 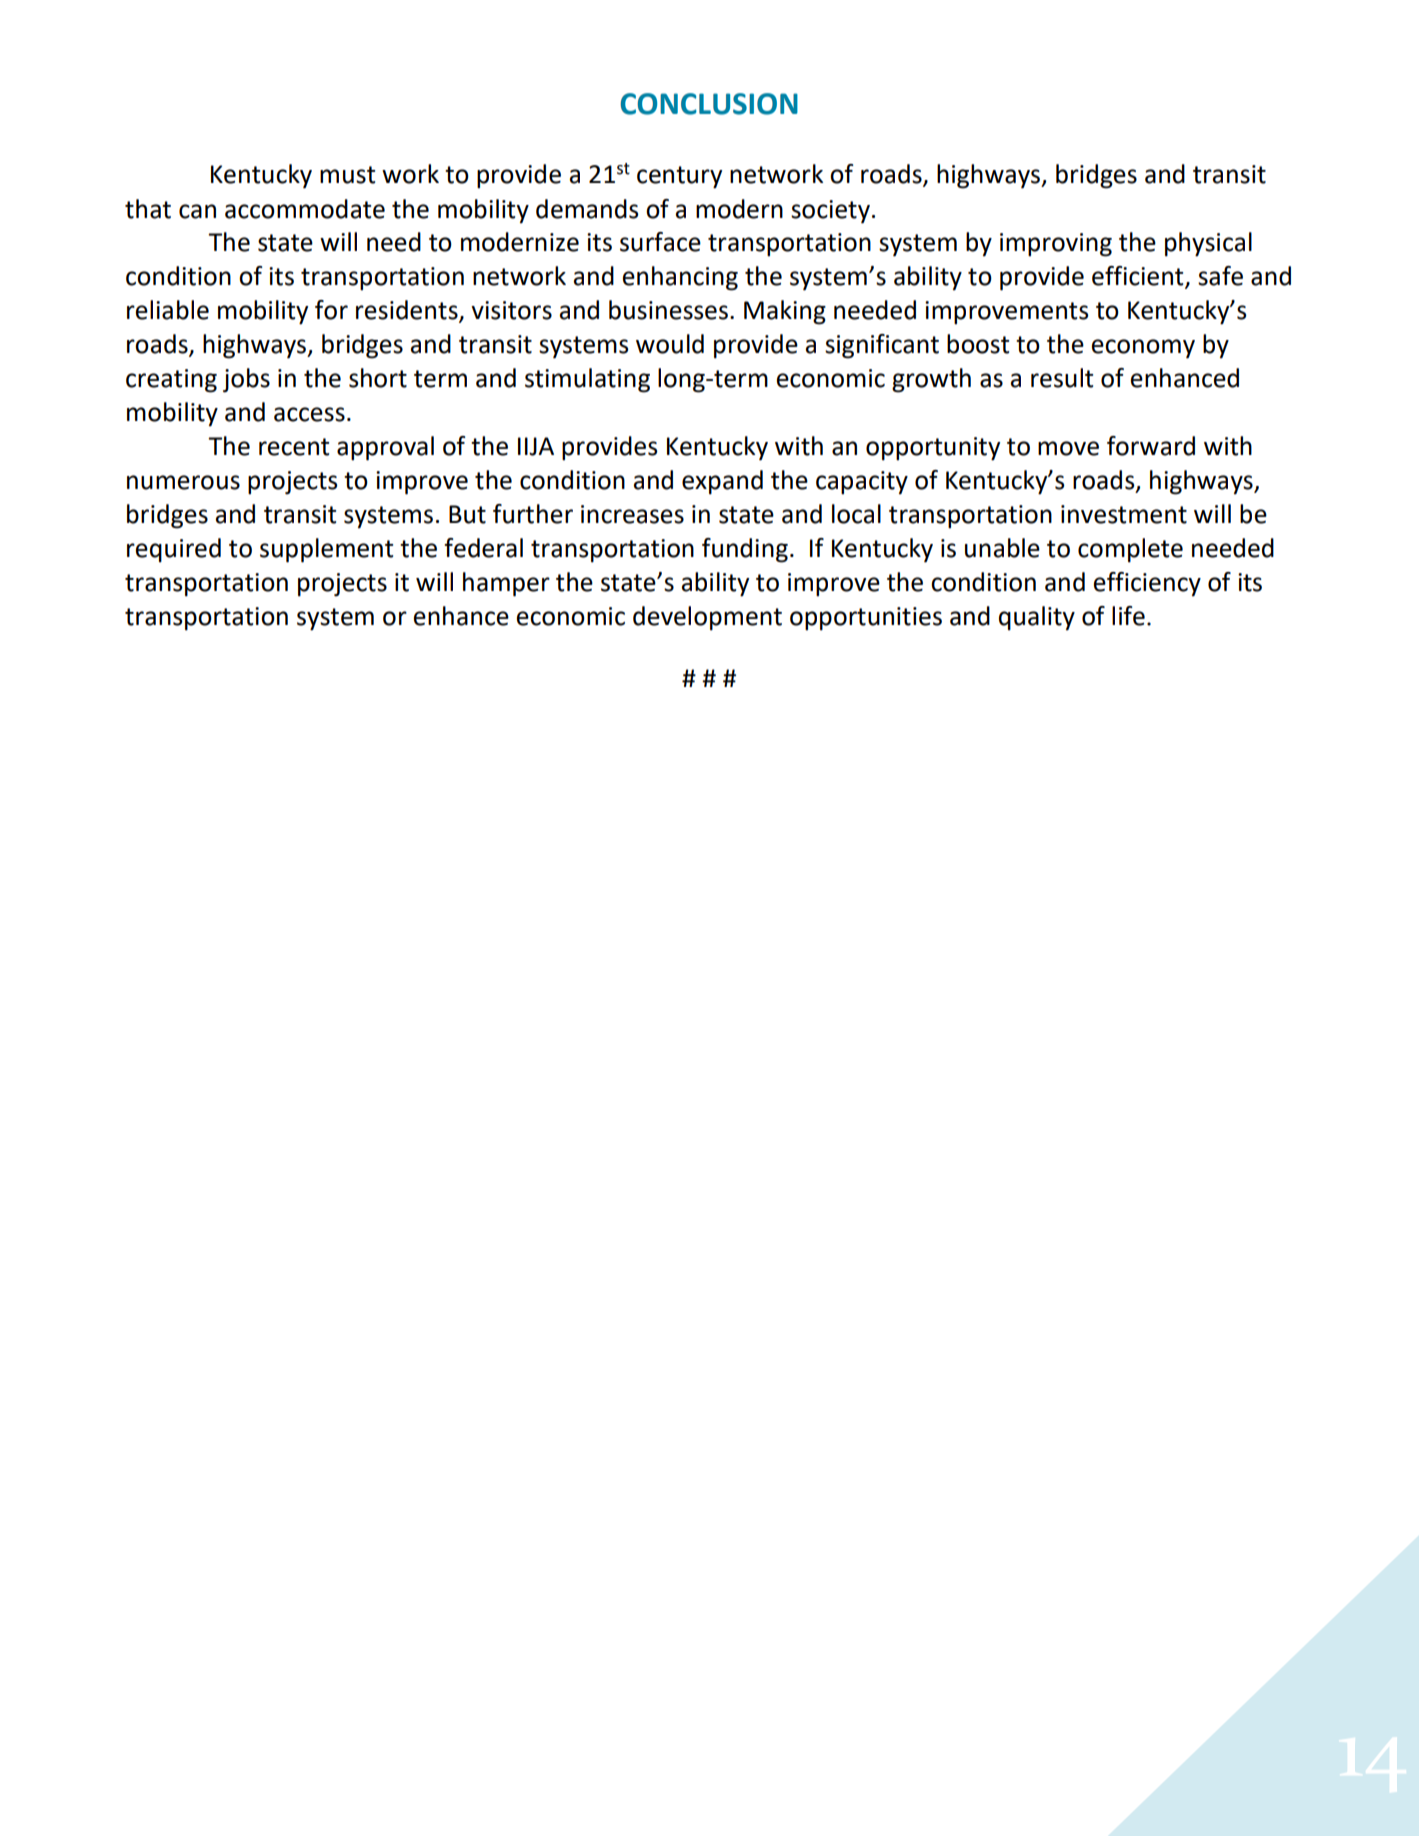 I want to click on economy, so click(x=1143, y=349).
